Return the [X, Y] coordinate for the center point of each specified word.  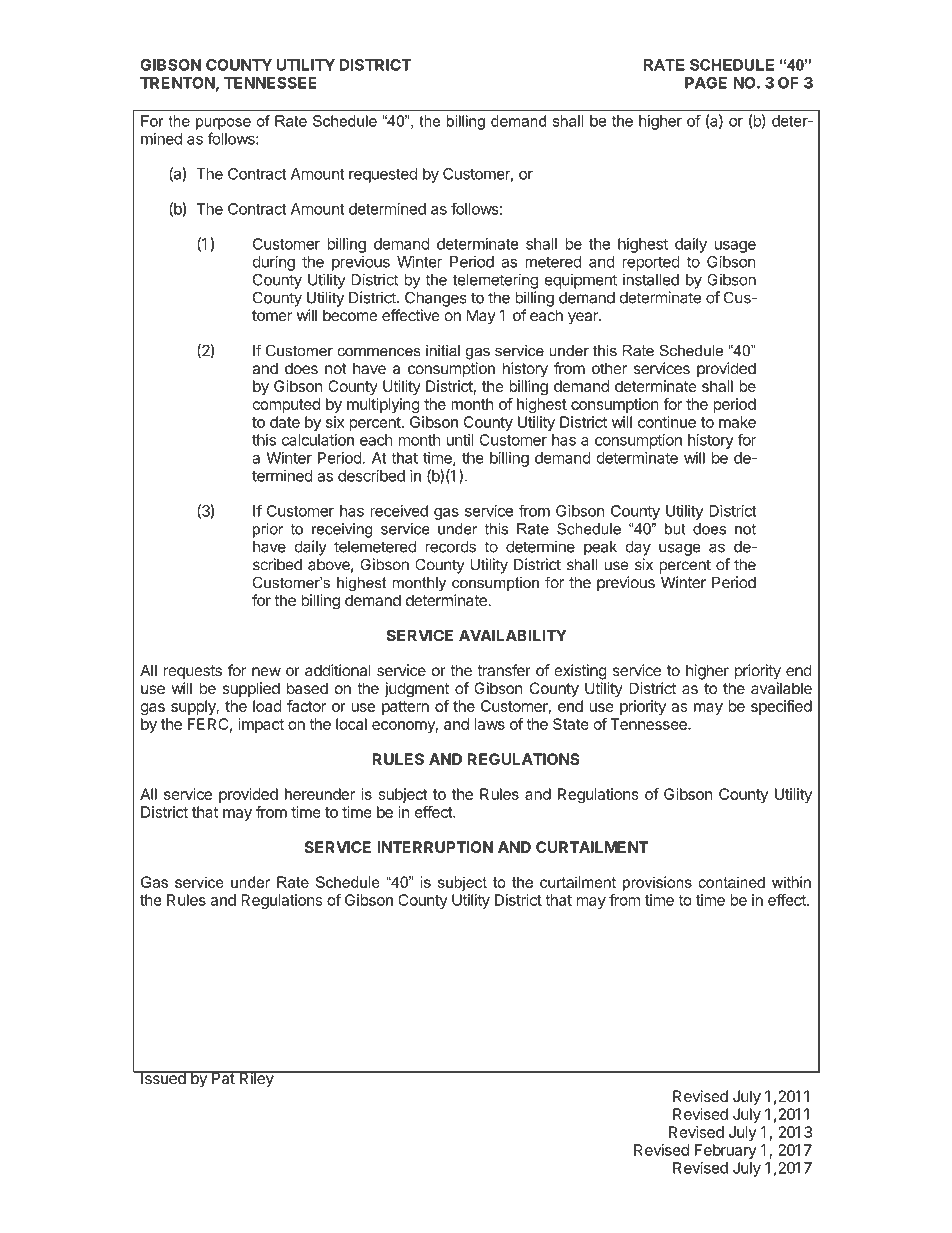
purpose [223, 124]
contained [732, 882]
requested [383, 175]
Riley [256, 1079]
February [726, 1151]
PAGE [706, 83]
